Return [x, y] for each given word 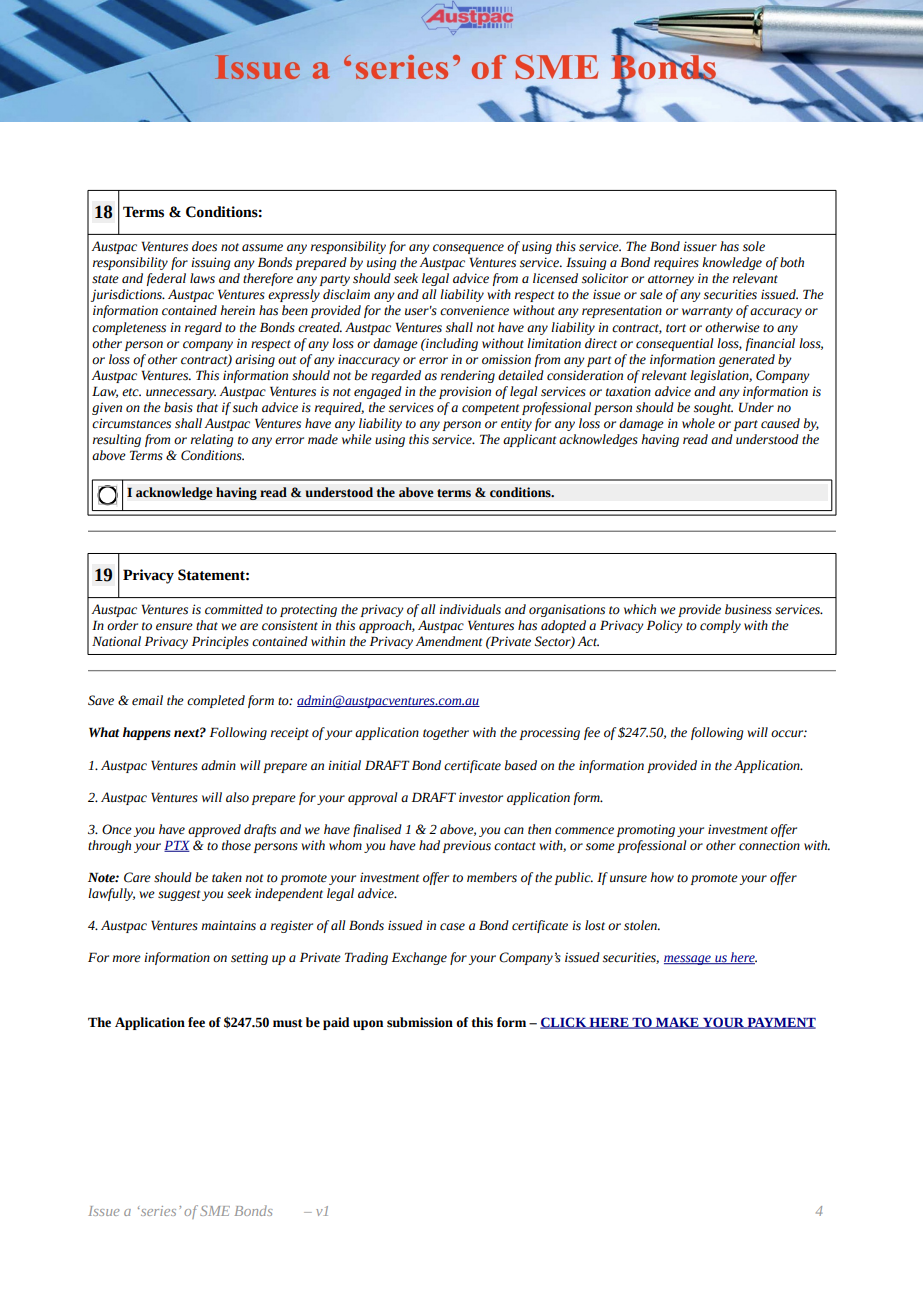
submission [420, 1022]
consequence [468, 249]
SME [215, 1211]
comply [720, 626]
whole [698, 423]
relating [212, 440]
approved [214, 830]
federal [166, 279]
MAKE [677, 1023]
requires [676, 263]
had [429, 845]
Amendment [448, 641]
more [126, 959]
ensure [174, 627]
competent [490, 409]
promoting [646, 830]
